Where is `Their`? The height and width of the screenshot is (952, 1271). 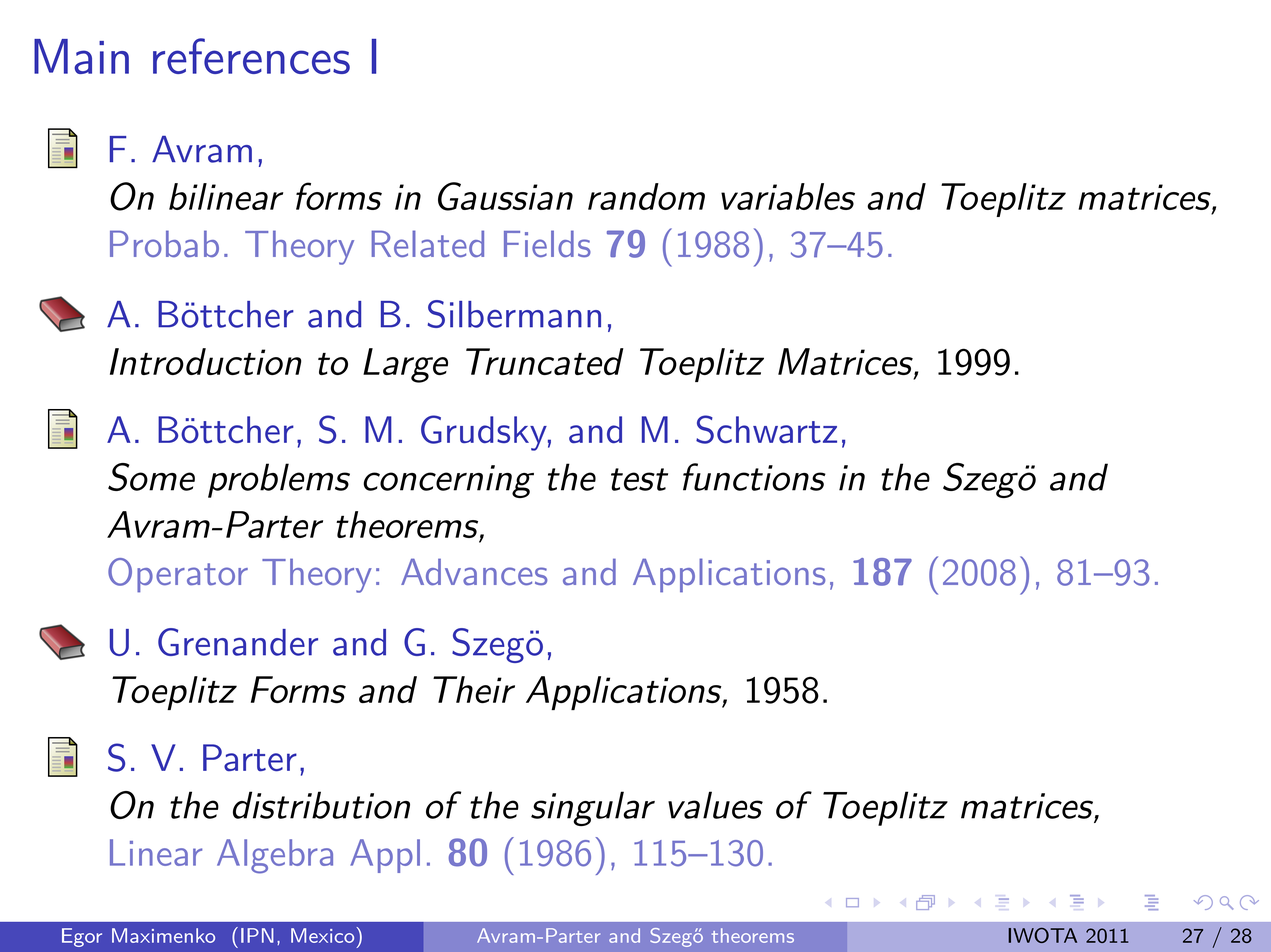 Their is located at coordinates (474, 689).
